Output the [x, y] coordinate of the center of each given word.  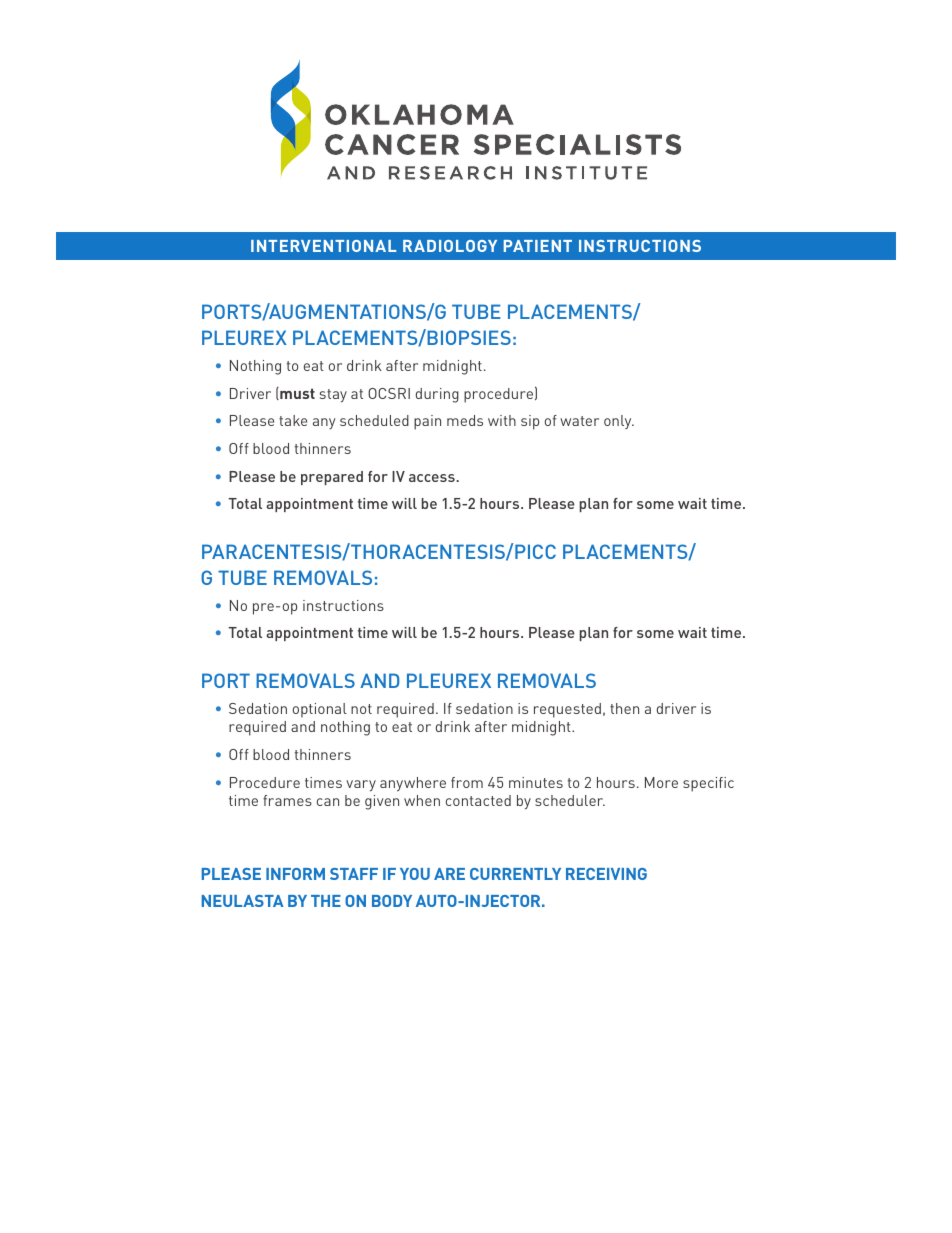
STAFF [354, 874]
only [619, 422]
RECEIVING [606, 874]
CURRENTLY [515, 874]
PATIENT [538, 246]
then [624, 708]
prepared [332, 478]
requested [567, 710]
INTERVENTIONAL [323, 246]
